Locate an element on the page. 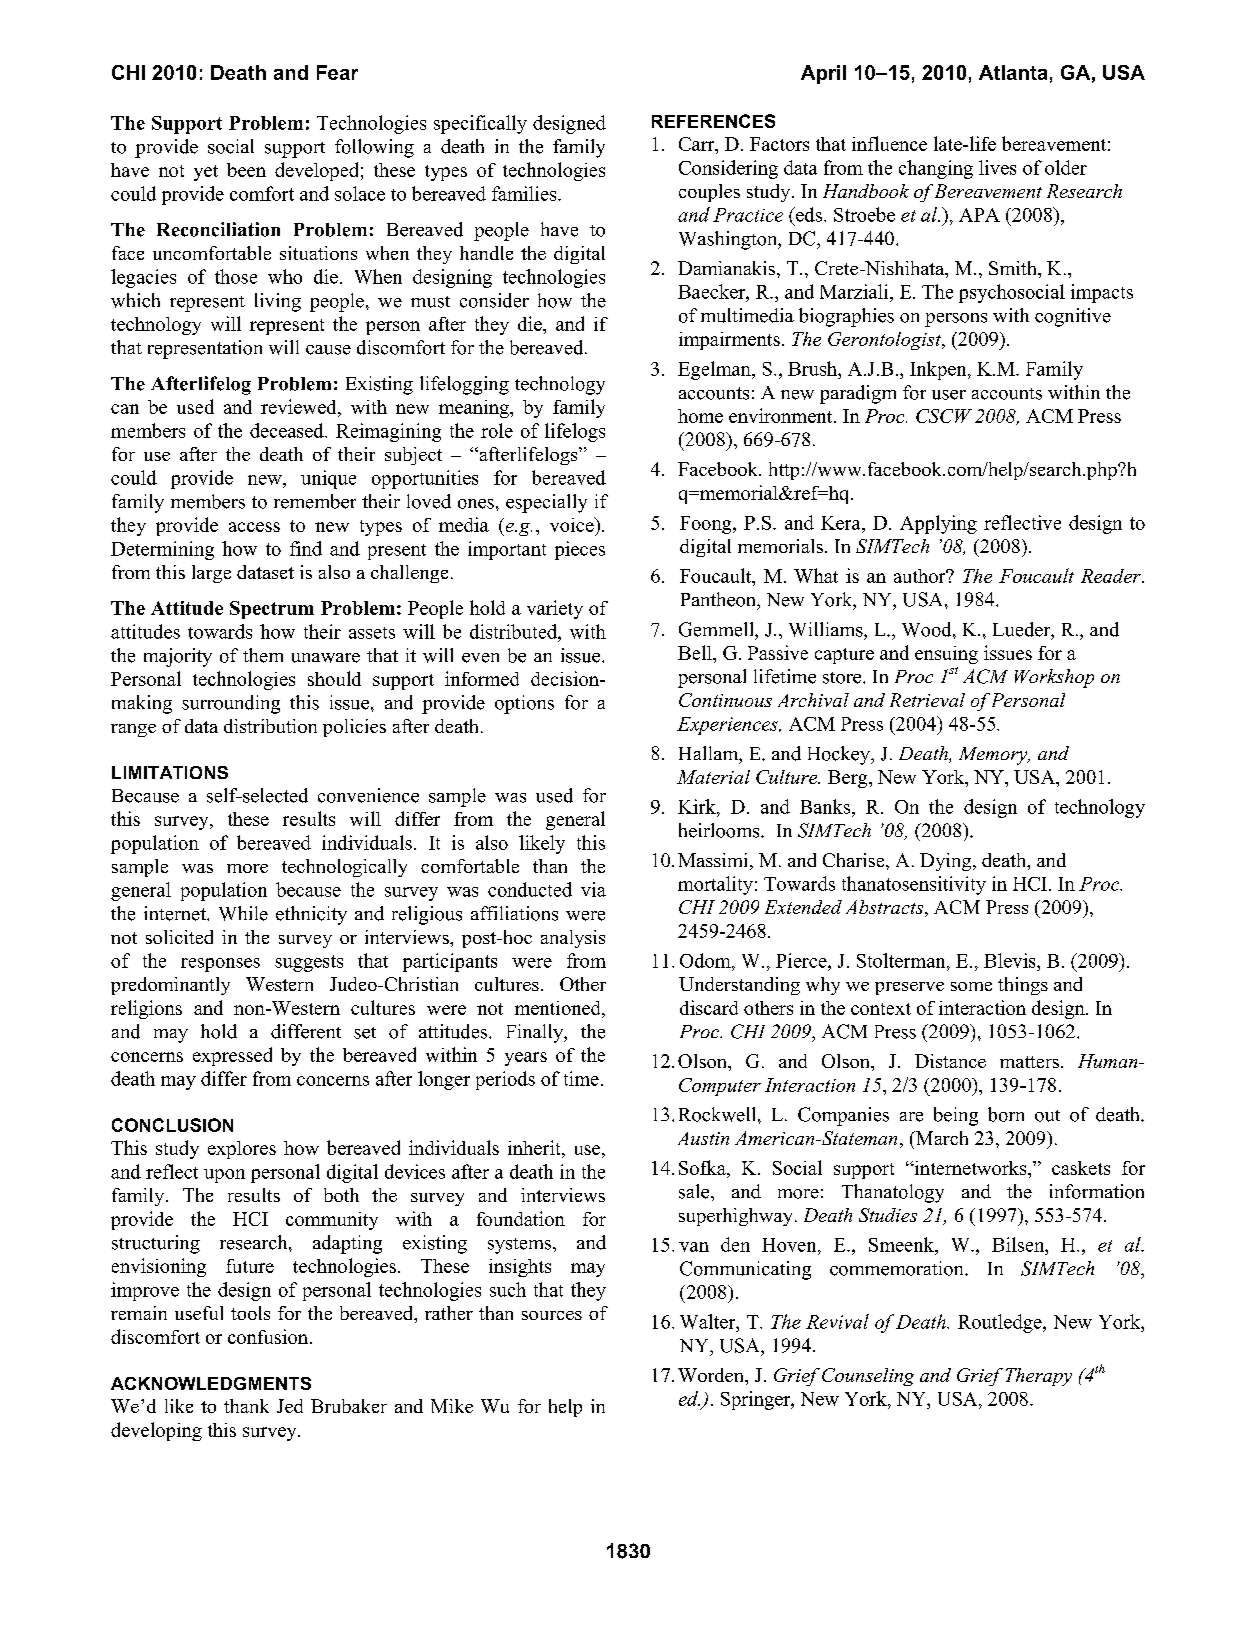  Atlanta is located at coordinates (1013, 72).
